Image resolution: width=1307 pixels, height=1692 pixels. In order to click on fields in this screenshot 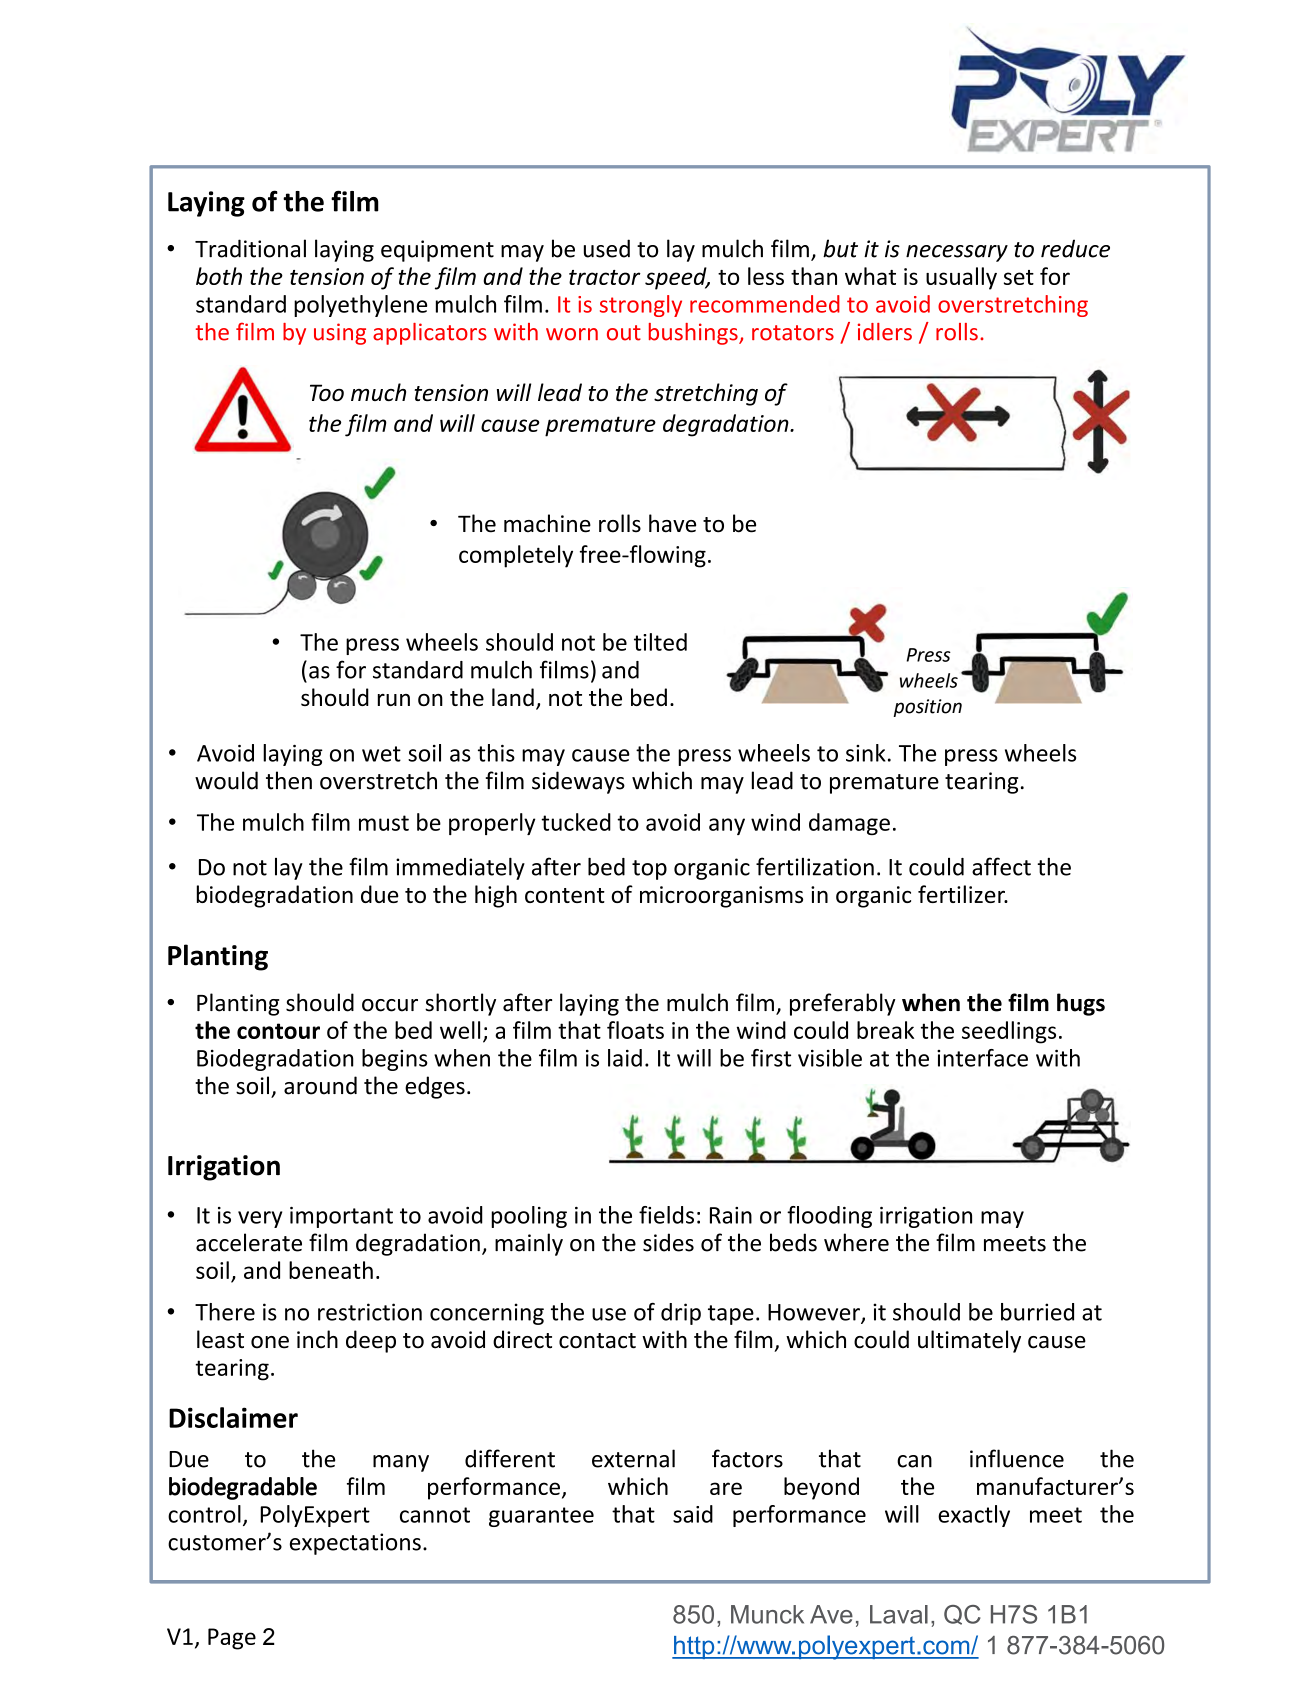, I will do `click(666, 1215)`.
